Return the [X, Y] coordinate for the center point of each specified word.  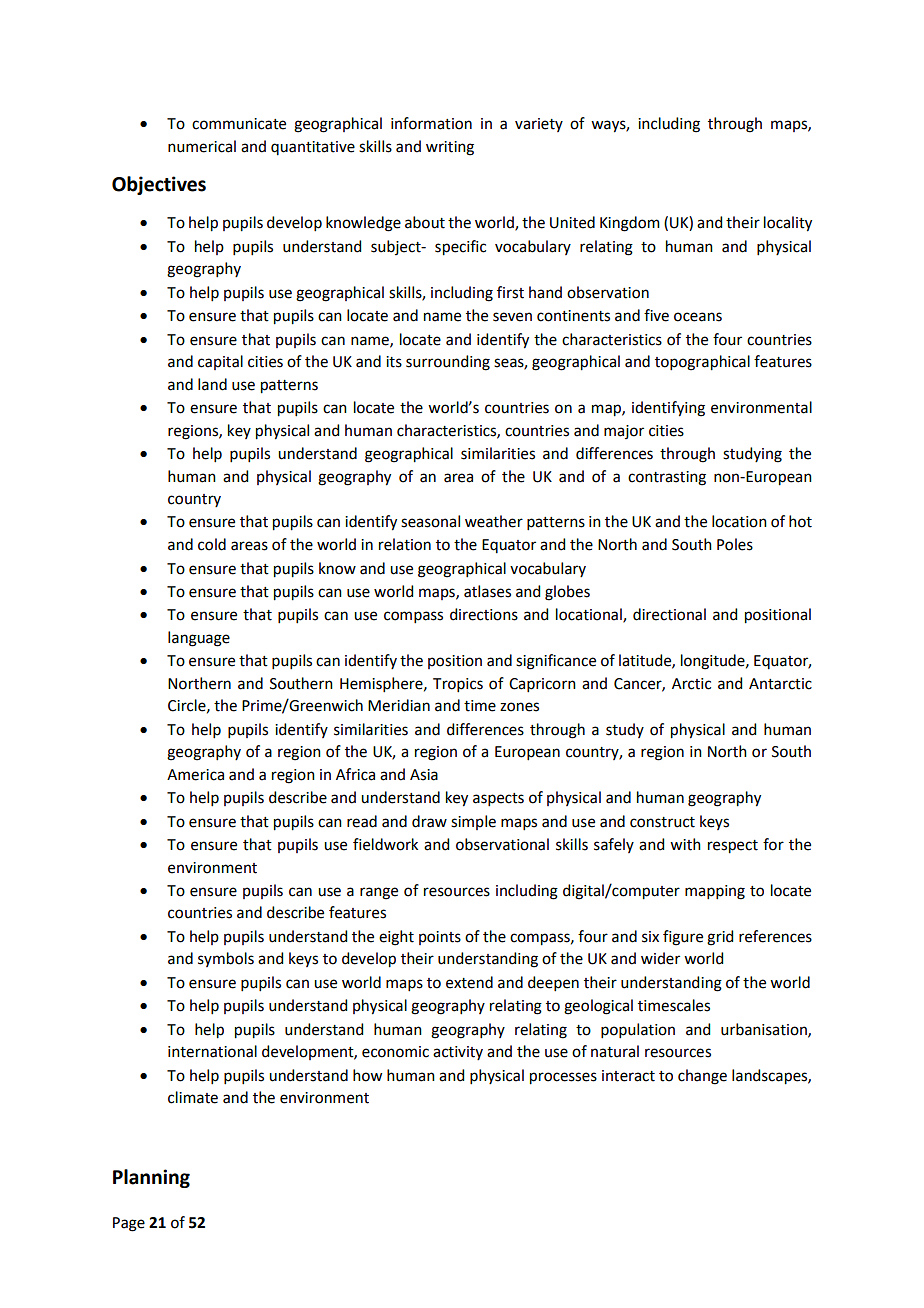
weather [494, 521]
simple [473, 822]
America [195, 775]
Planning [151, 1178]
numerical [202, 146]
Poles [735, 544]
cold [212, 544]
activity [458, 1053]
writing [450, 148]
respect [733, 847]
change [702, 1077]
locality [788, 224]
